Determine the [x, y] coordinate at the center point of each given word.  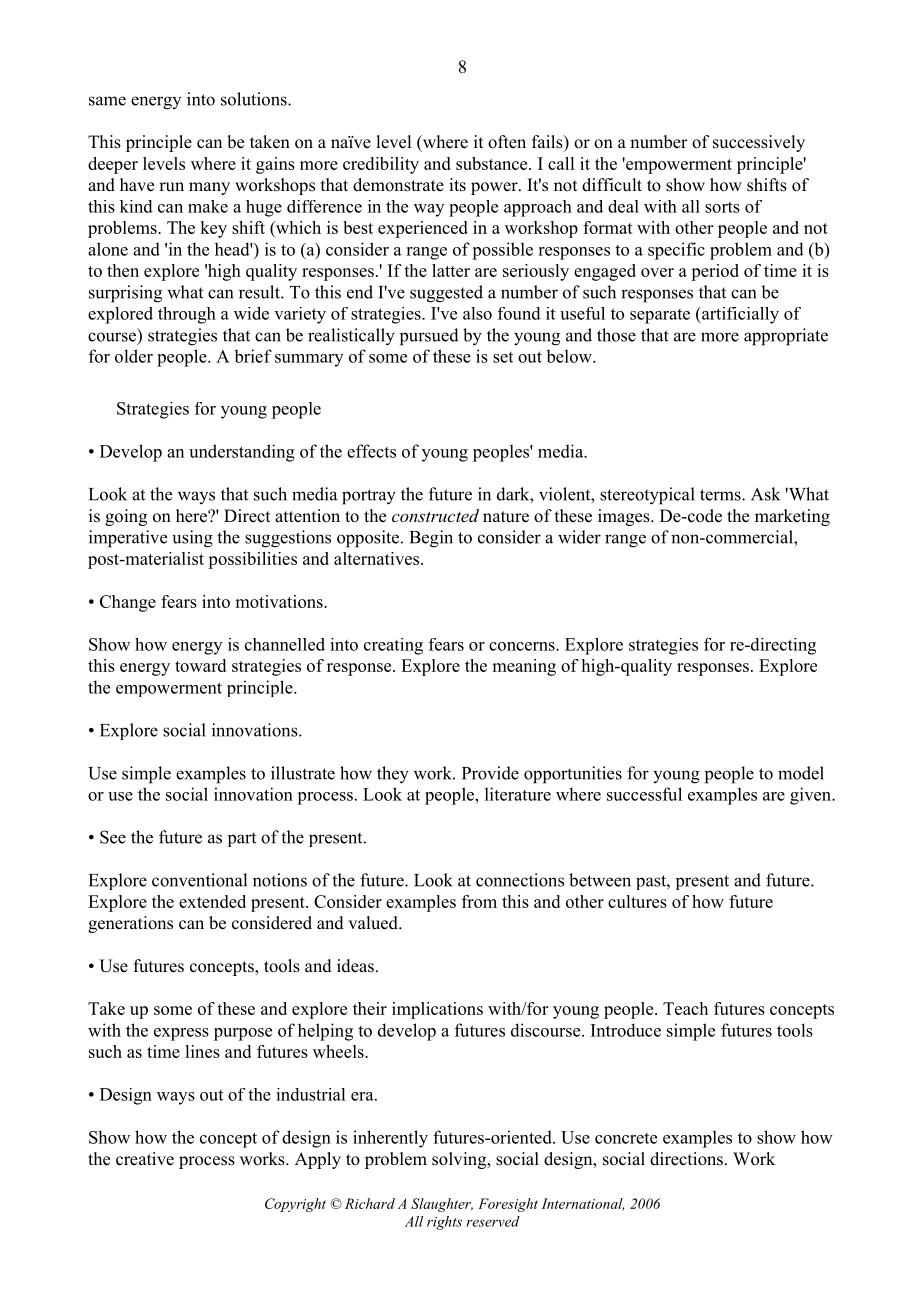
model [801, 773]
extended [212, 901]
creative [145, 1159]
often [507, 142]
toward [200, 665]
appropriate [786, 337]
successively [759, 143]
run [171, 186]
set [503, 357]
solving [460, 1160]
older [134, 356]
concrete [626, 1138]
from [479, 901]
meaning [524, 667]
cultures [637, 901]
